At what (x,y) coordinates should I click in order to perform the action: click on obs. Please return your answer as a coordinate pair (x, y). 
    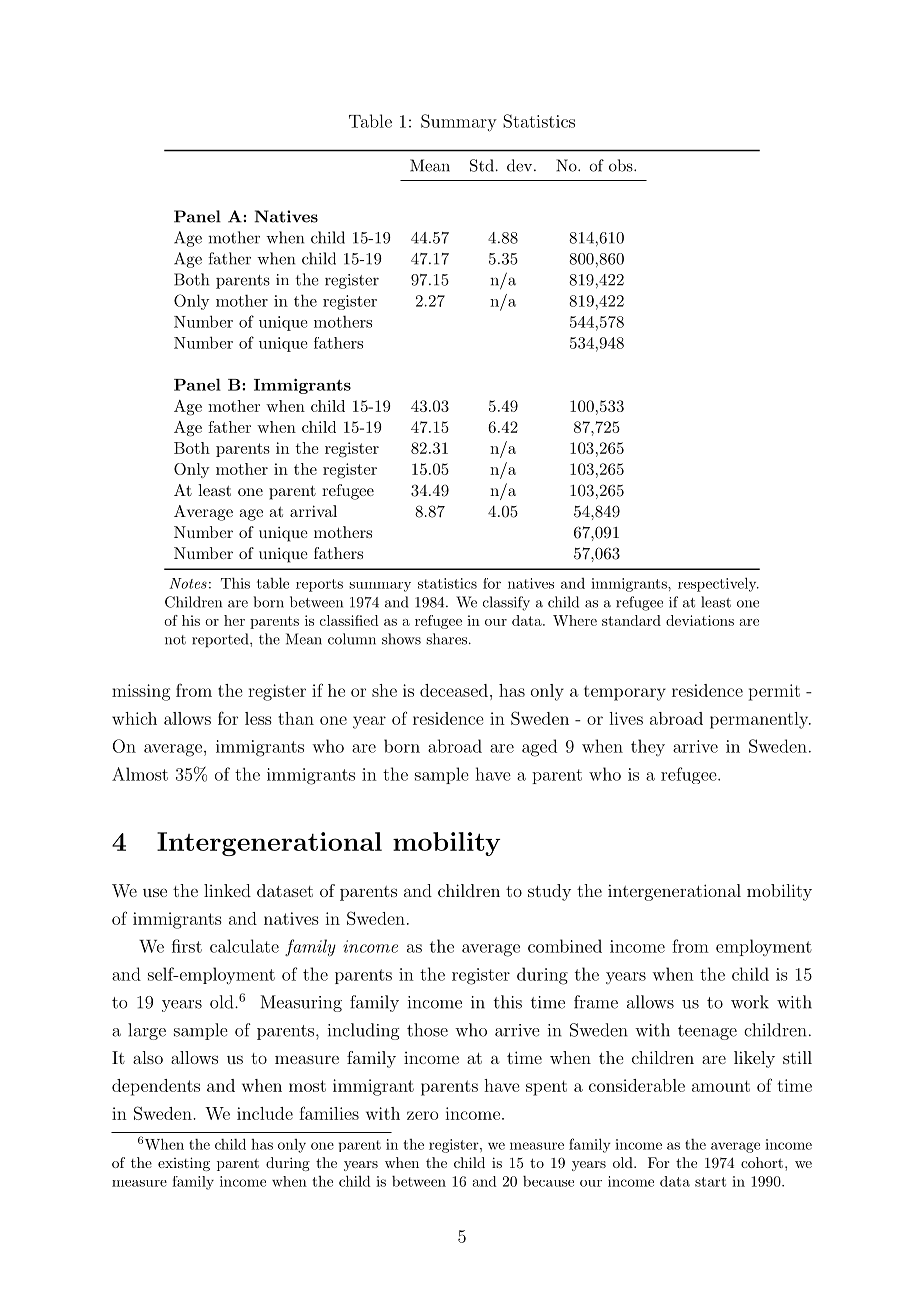
    Looking at the image, I should click on (622, 165).
